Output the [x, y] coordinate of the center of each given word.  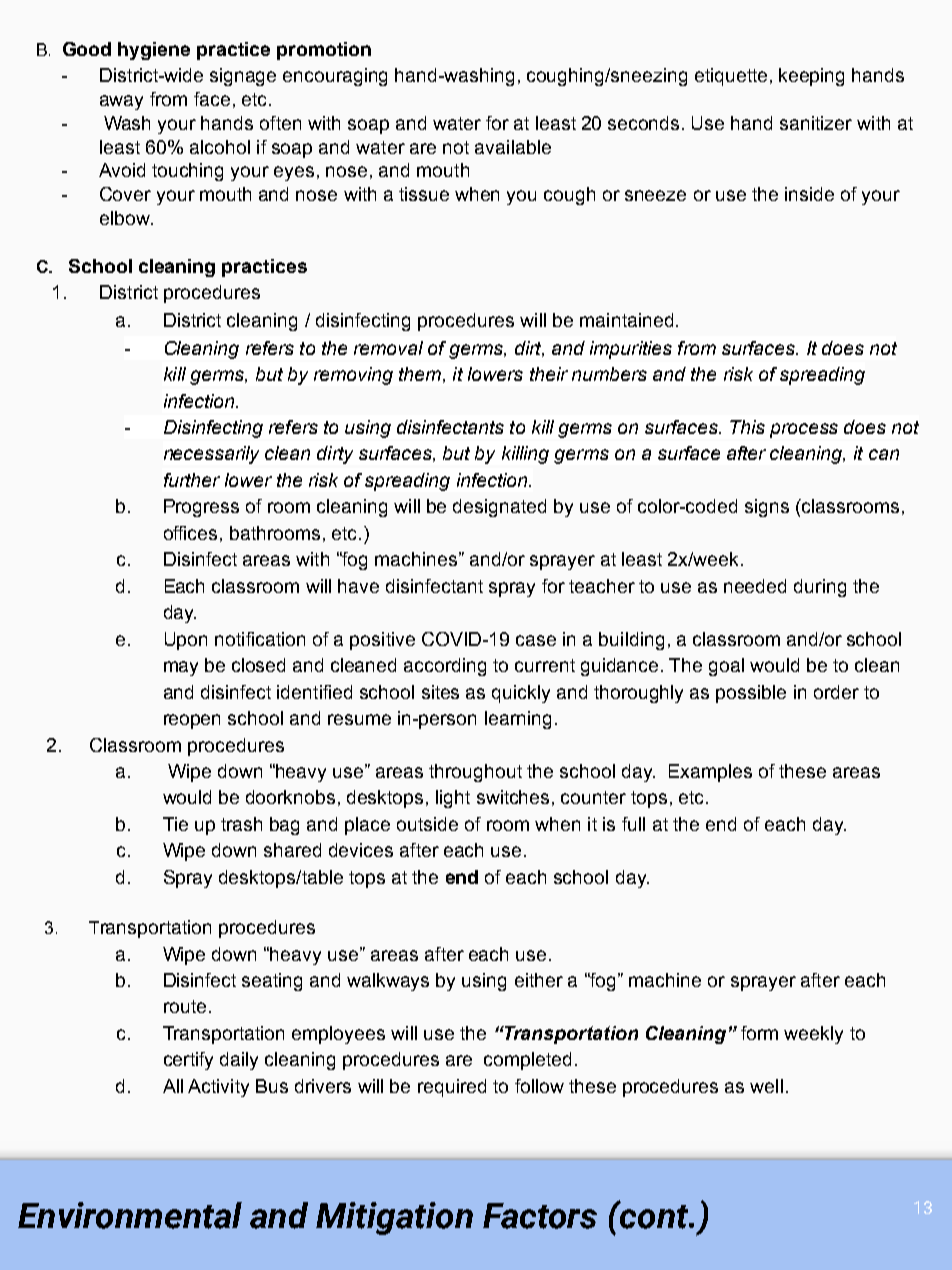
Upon [186, 641]
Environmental [130, 1215]
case [536, 640]
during [820, 588]
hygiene [154, 51]
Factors [540, 1216]
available [513, 147]
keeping [811, 77]
